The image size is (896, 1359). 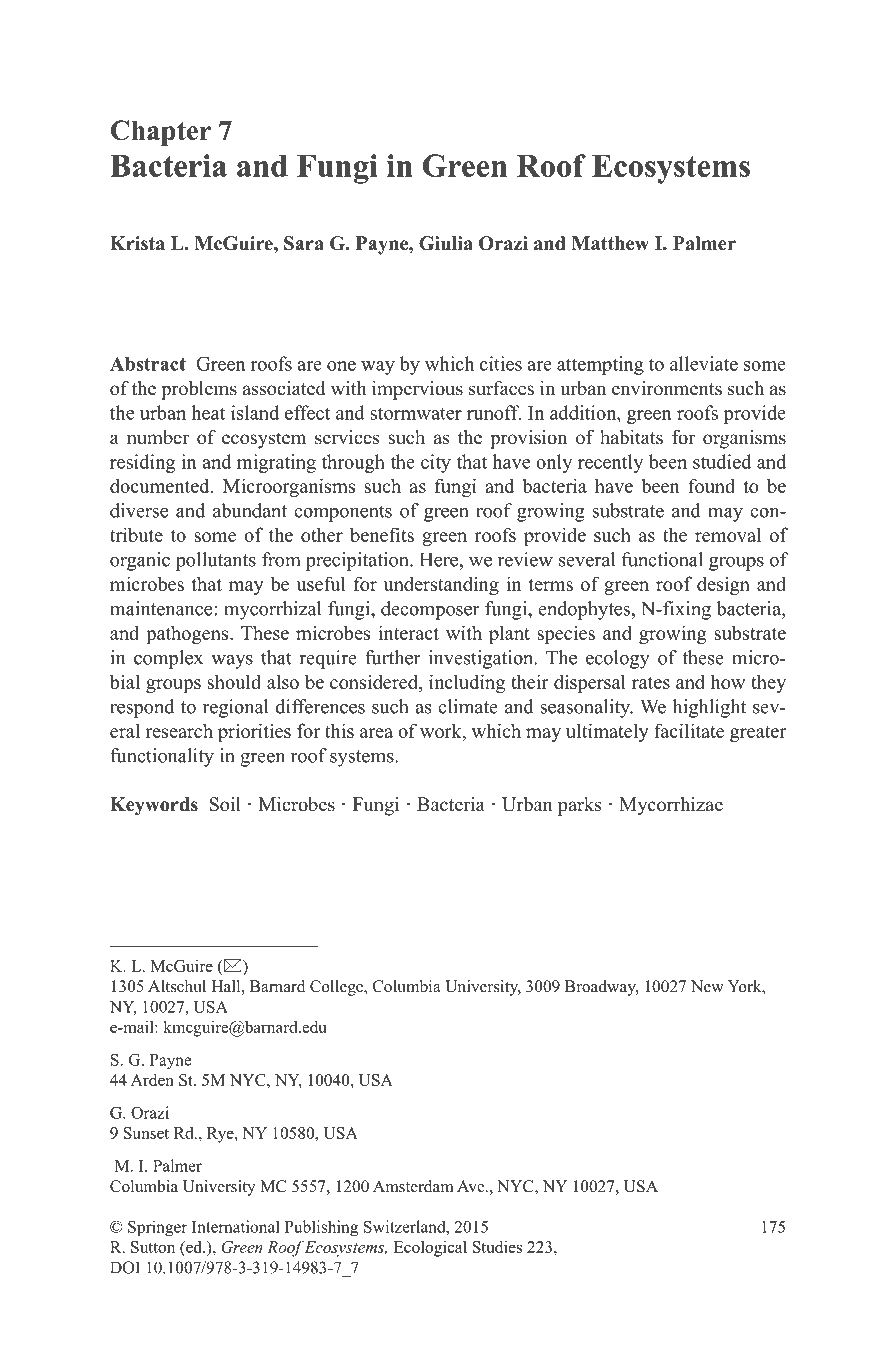 I want to click on work, so click(x=442, y=730).
